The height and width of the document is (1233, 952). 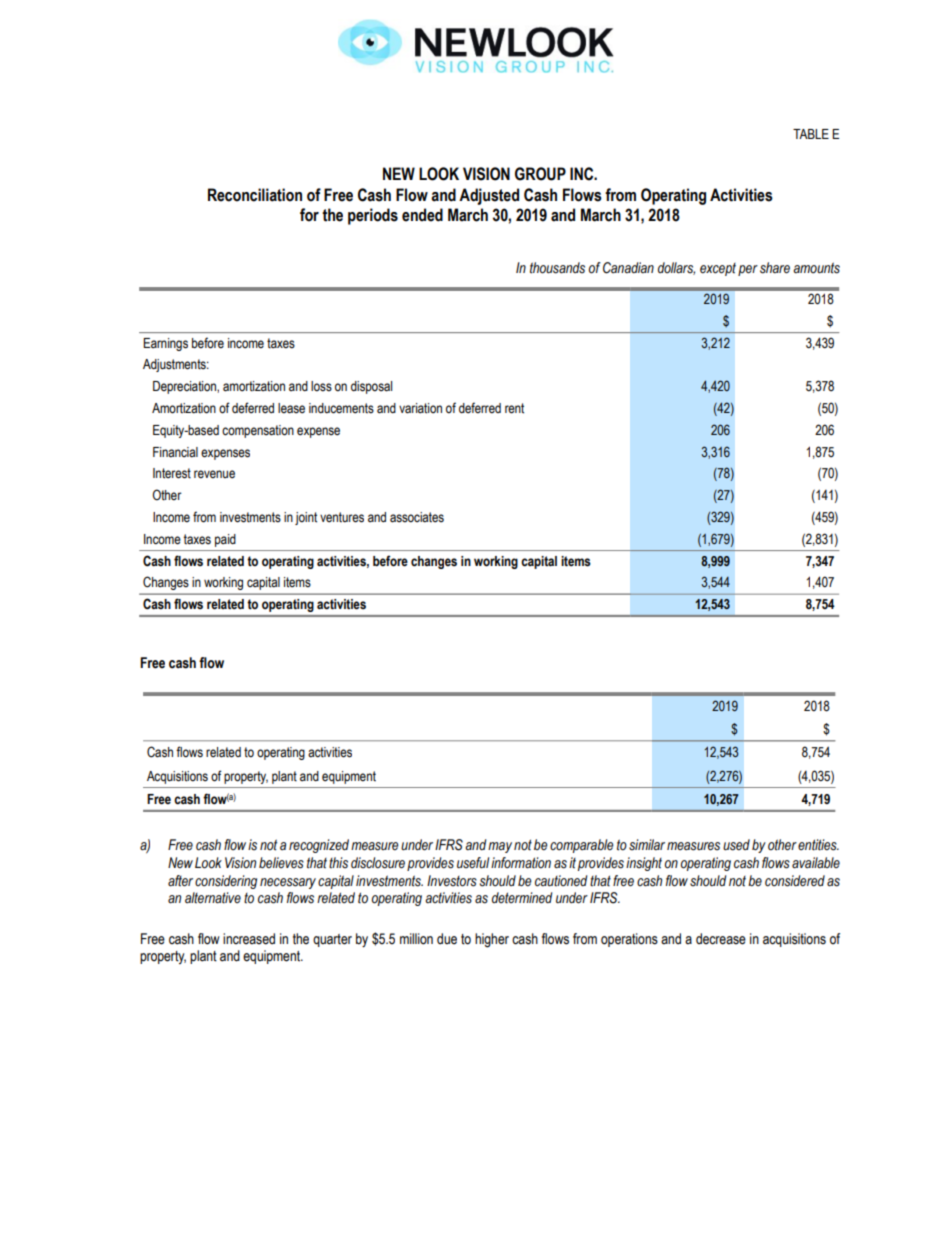 I want to click on GROUP, so click(x=540, y=174).
